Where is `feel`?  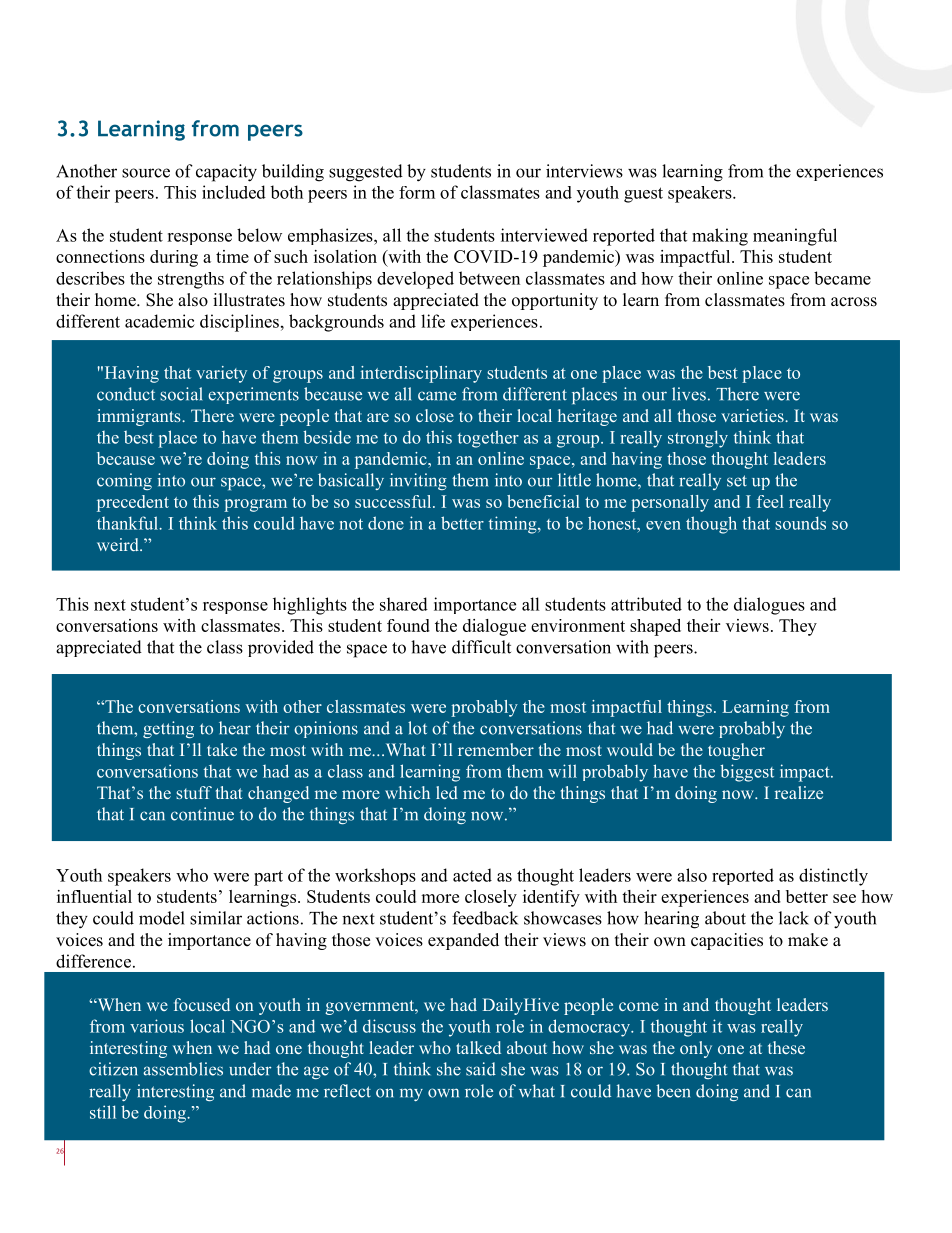
feel is located at coordinates (770, 501).
